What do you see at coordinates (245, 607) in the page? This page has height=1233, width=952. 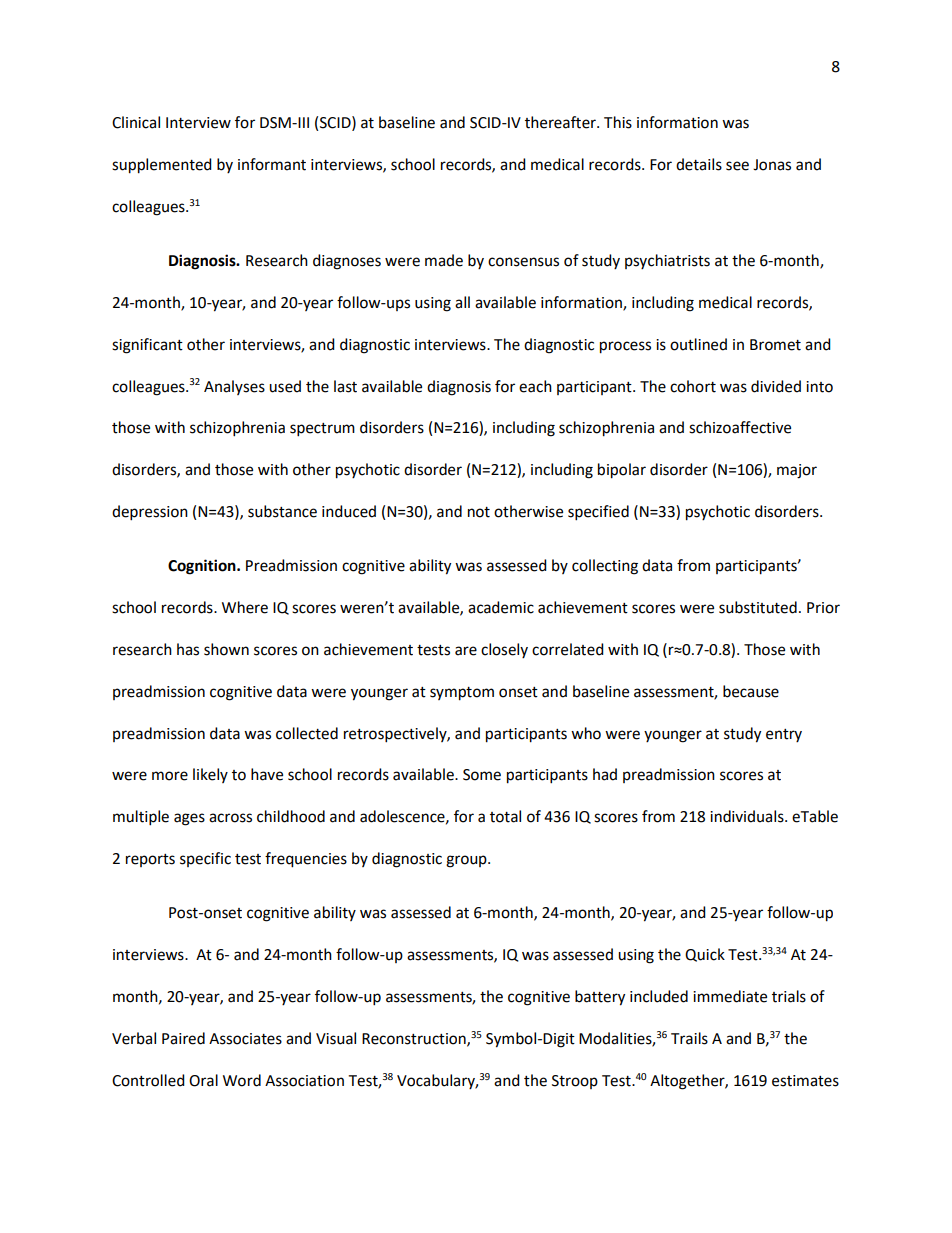 I see `Where` at bounding box center [245, 607].
